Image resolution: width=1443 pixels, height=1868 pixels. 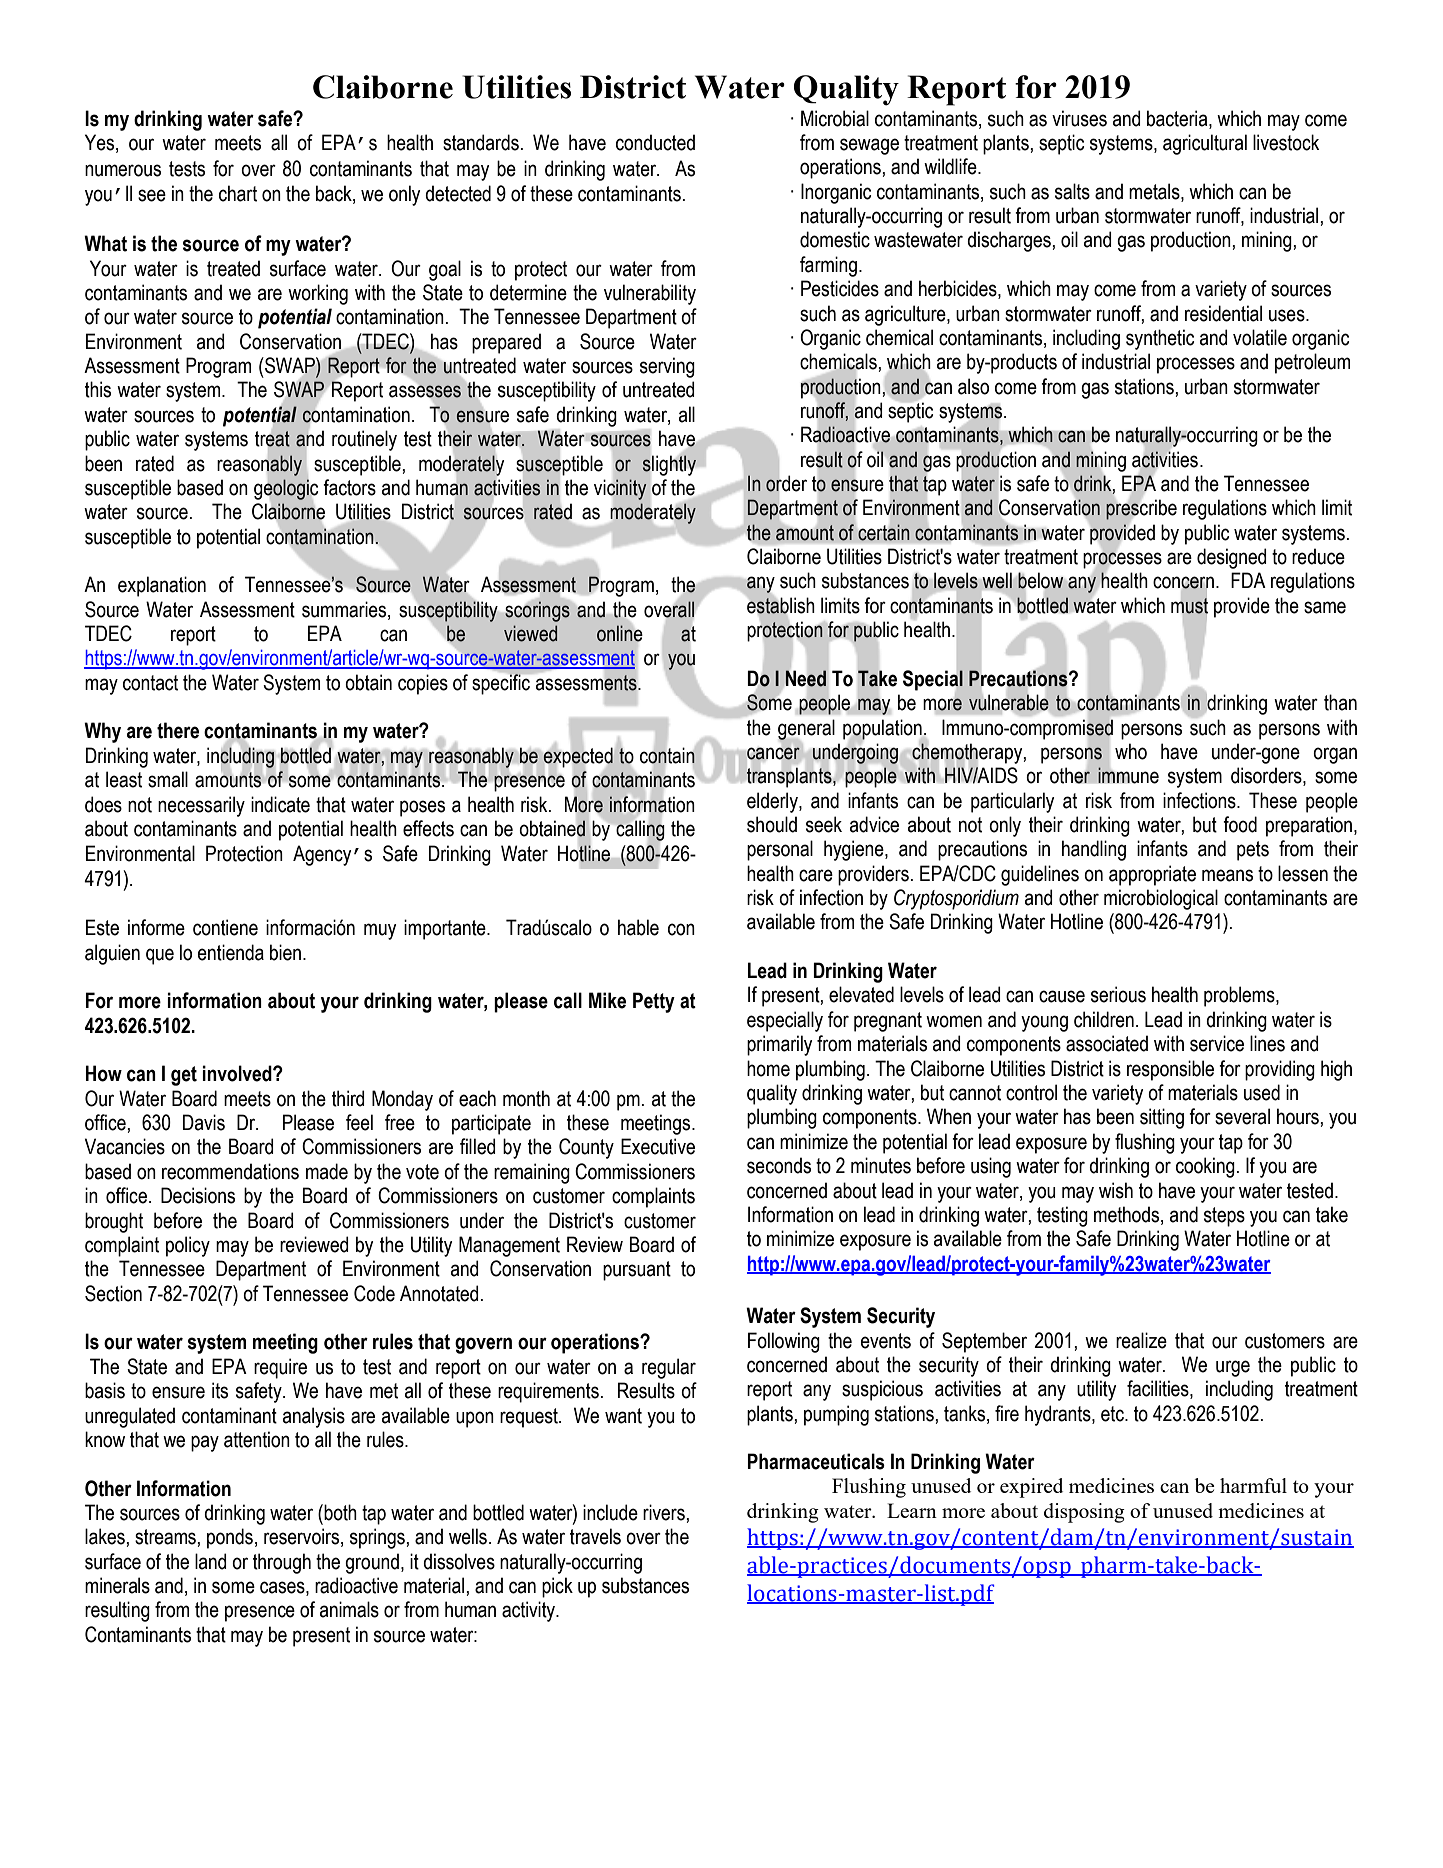 I want to click on there, so click(x=178, y=730).
